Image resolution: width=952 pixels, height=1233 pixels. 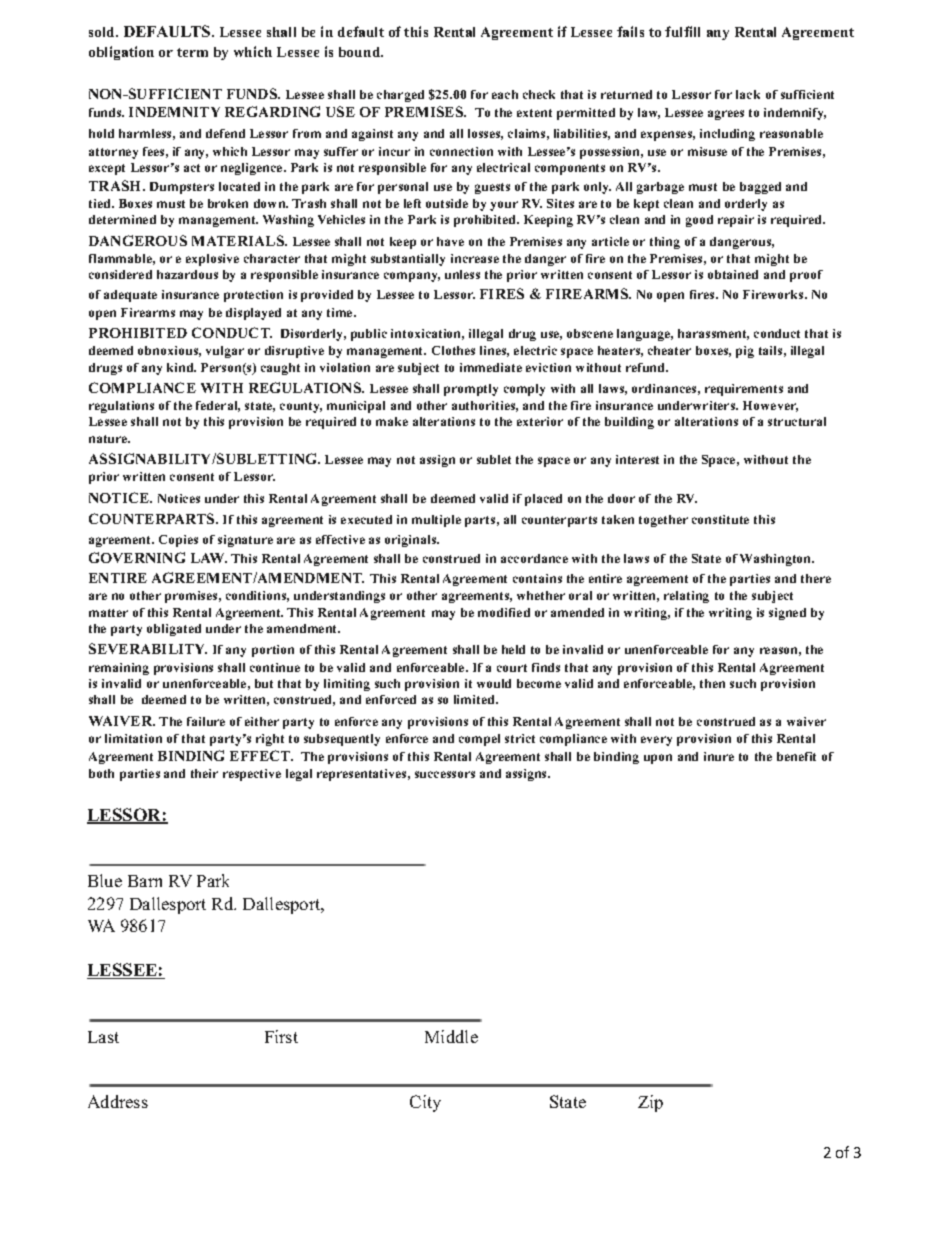 What do you see at coordinates (451, 1036) in the page?
I see `Middle` at bounding box center [451, 1036].
